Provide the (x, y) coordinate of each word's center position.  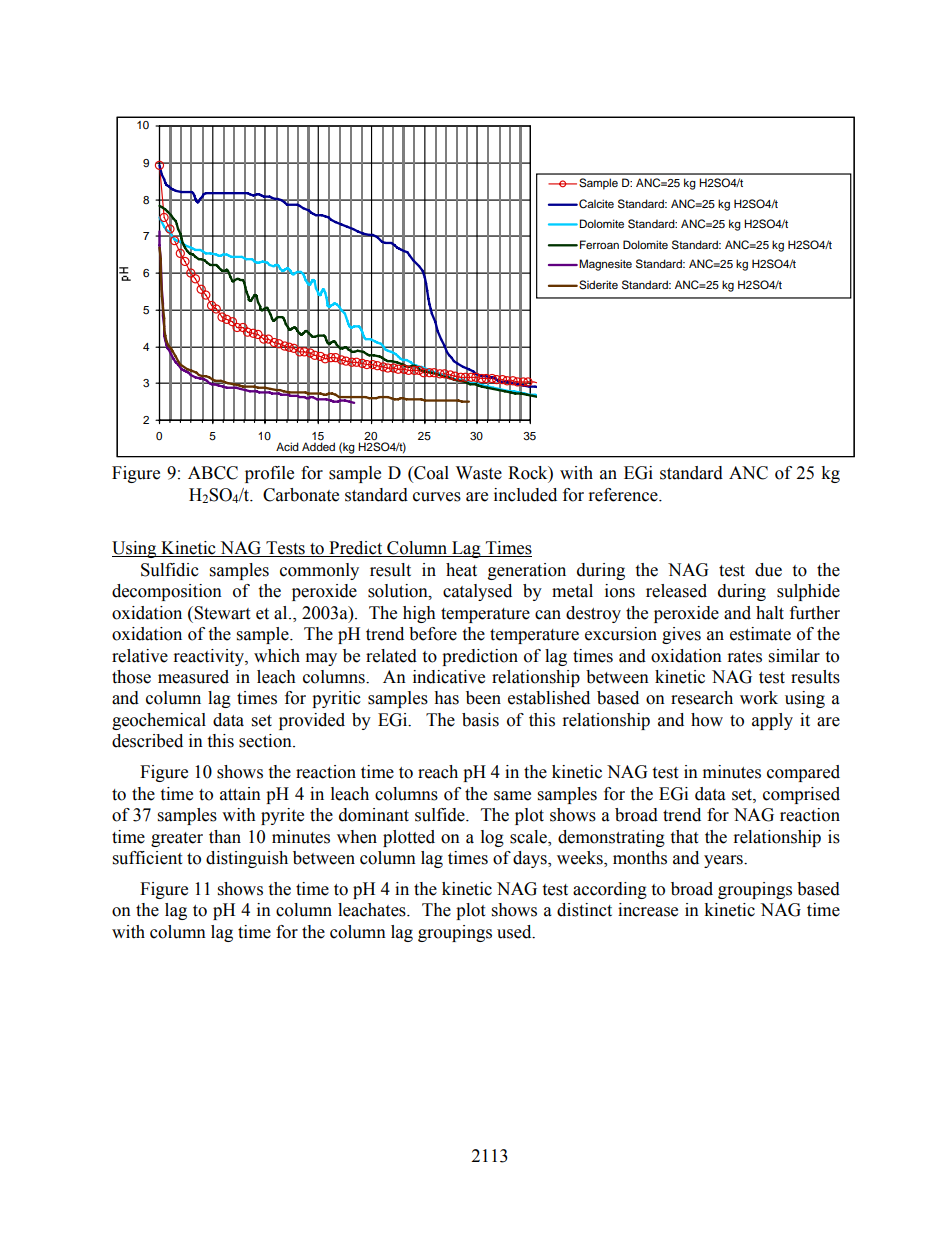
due (768, 570)
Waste (479, 473)
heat (461, 570)
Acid (287, 446)
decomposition (167, 592)
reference (624, 495)
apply (772, 721)
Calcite (595, 204)
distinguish (247, 859)
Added (318, 446)
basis (480, 720)
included (525, 495)
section (266, 741)
